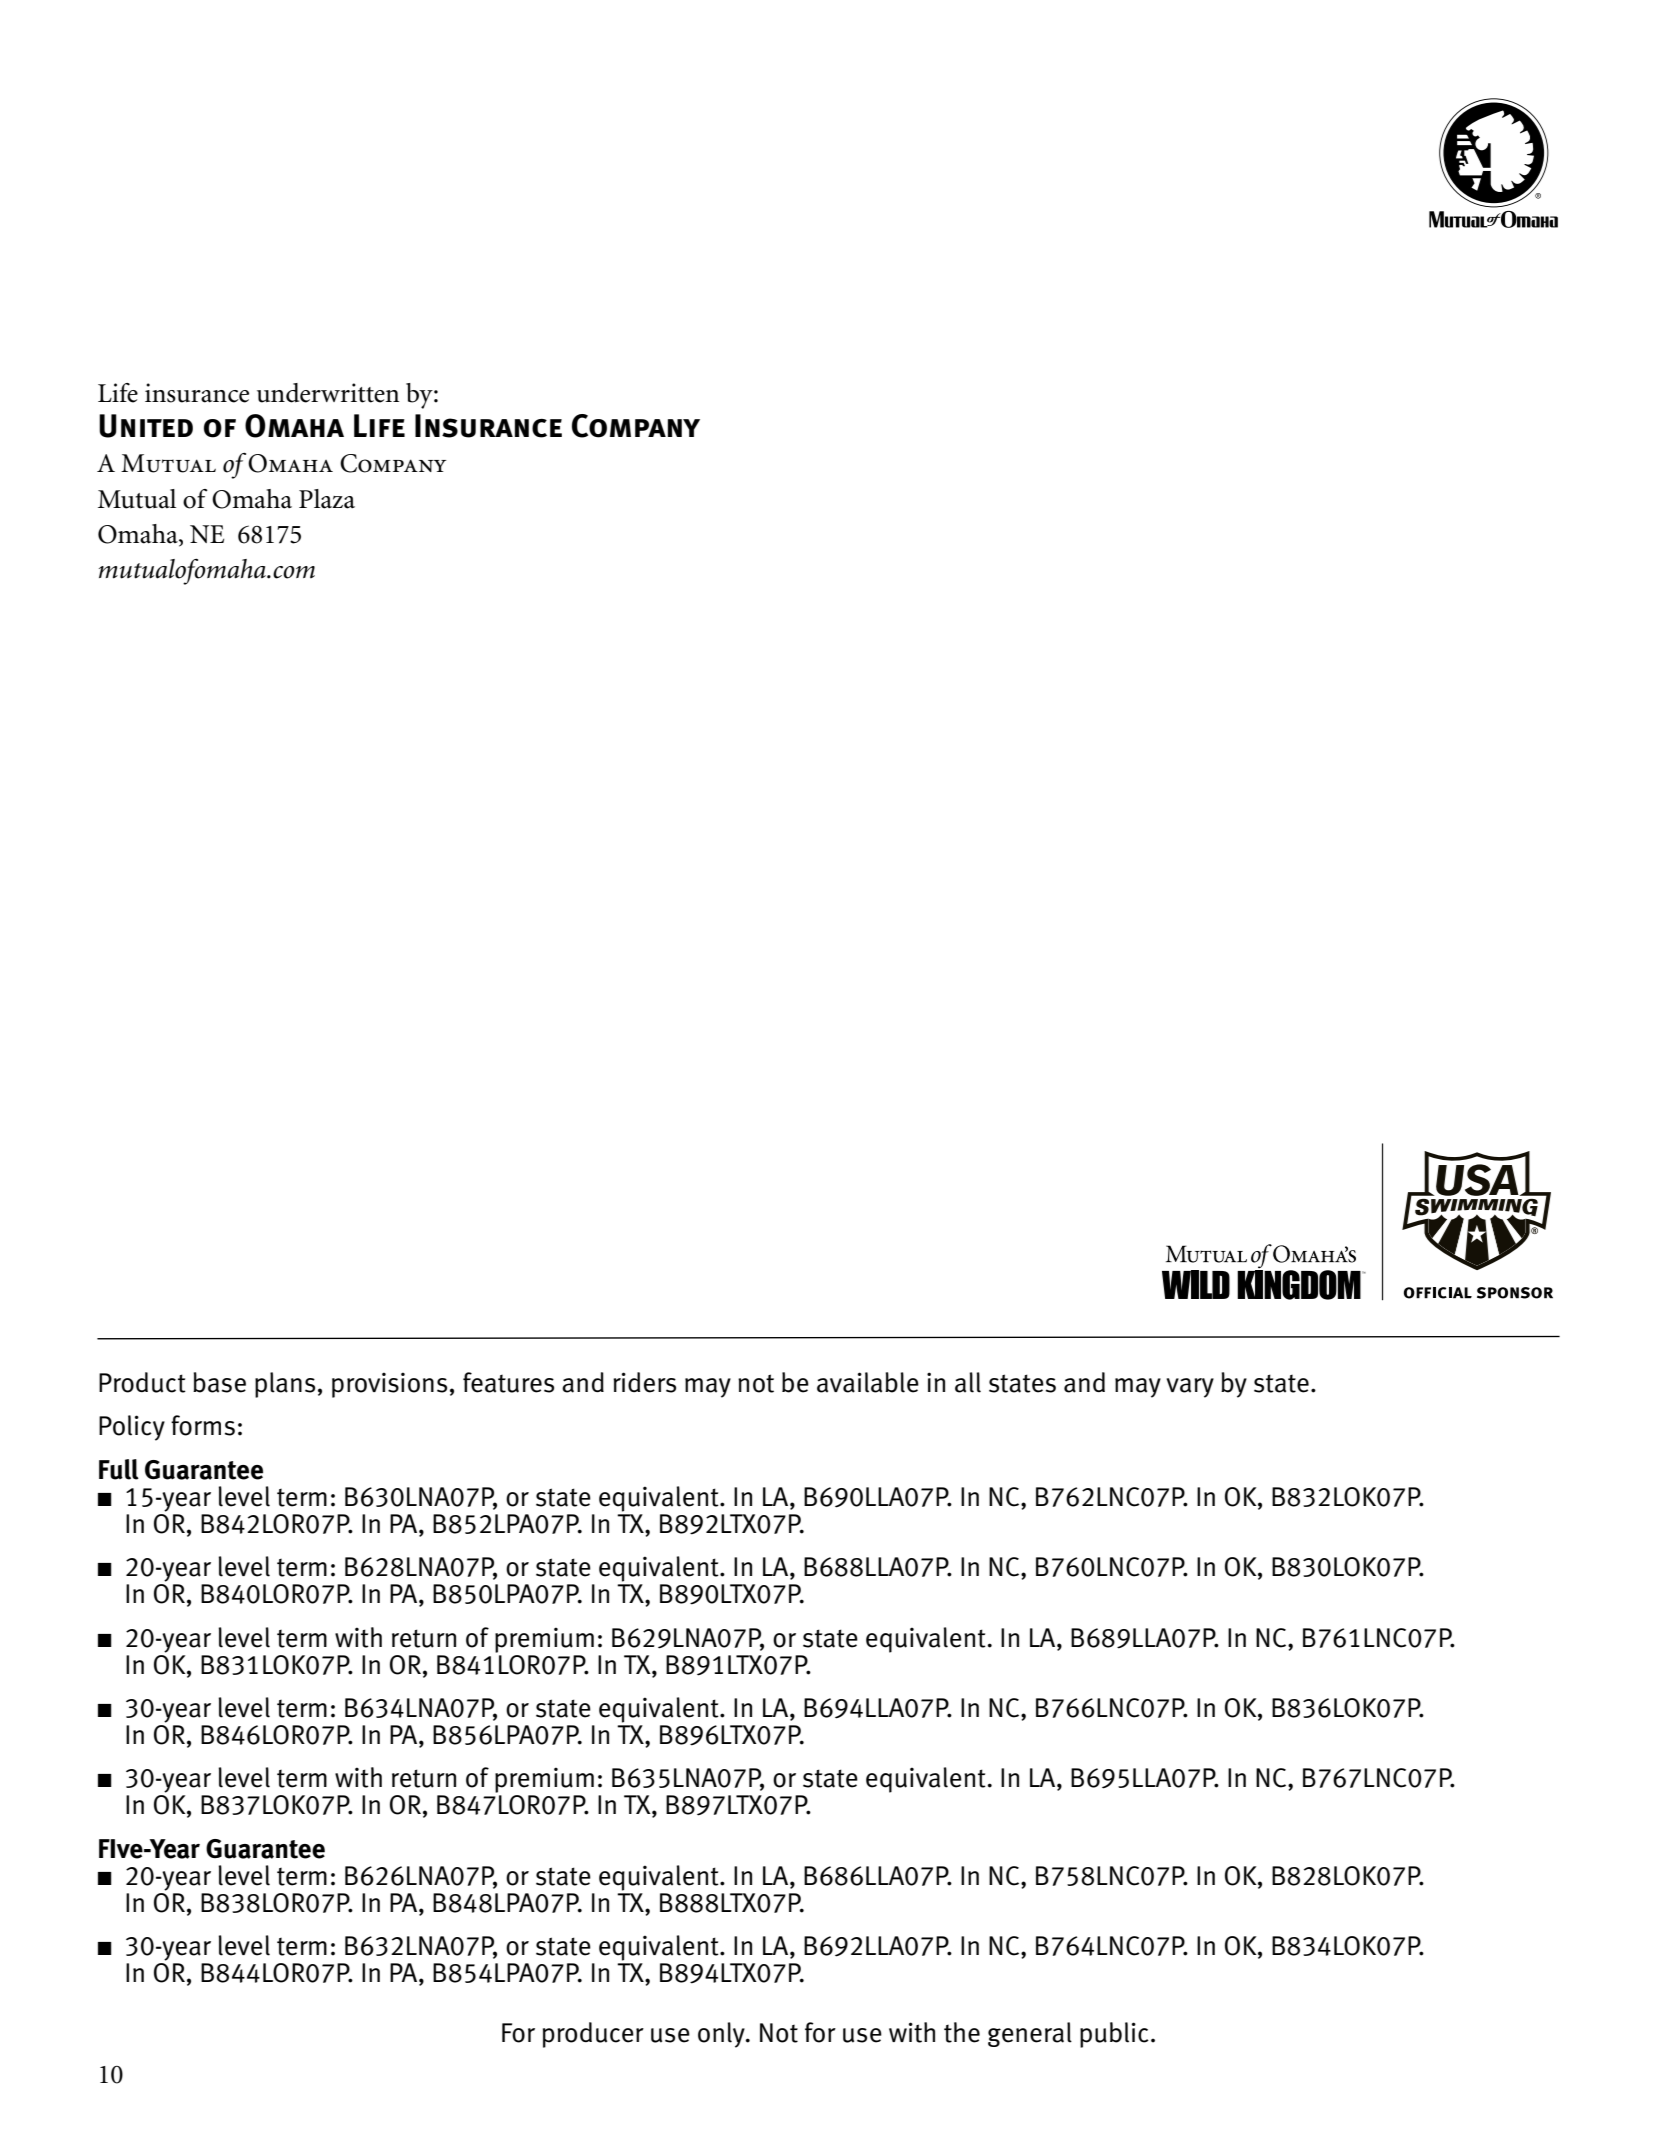  I want to click on United, so click(146, 426).
